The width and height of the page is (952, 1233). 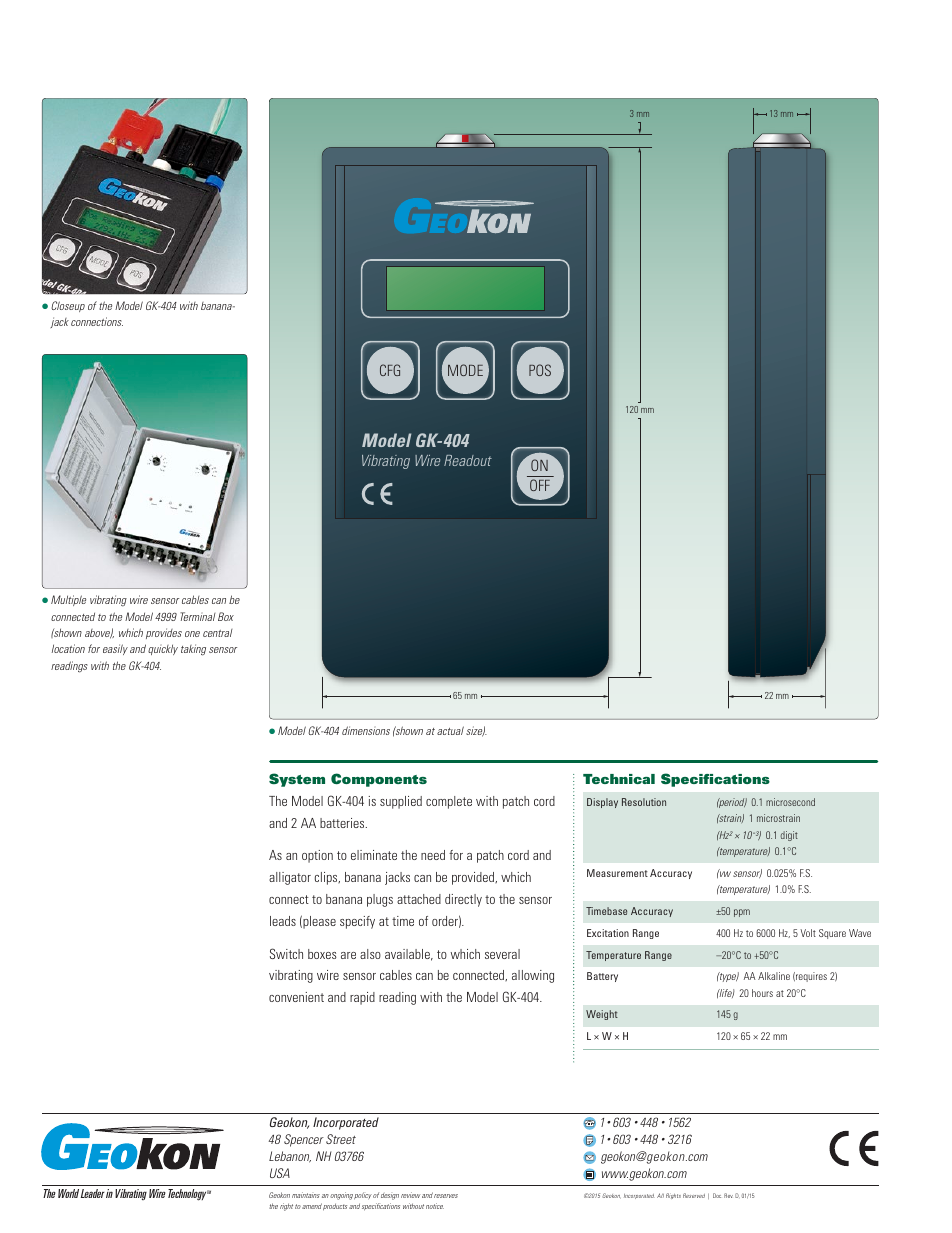 What do you see at coordinates (68, 306) in the page?
I see `Closeup` at bounding box center [68, 306].
